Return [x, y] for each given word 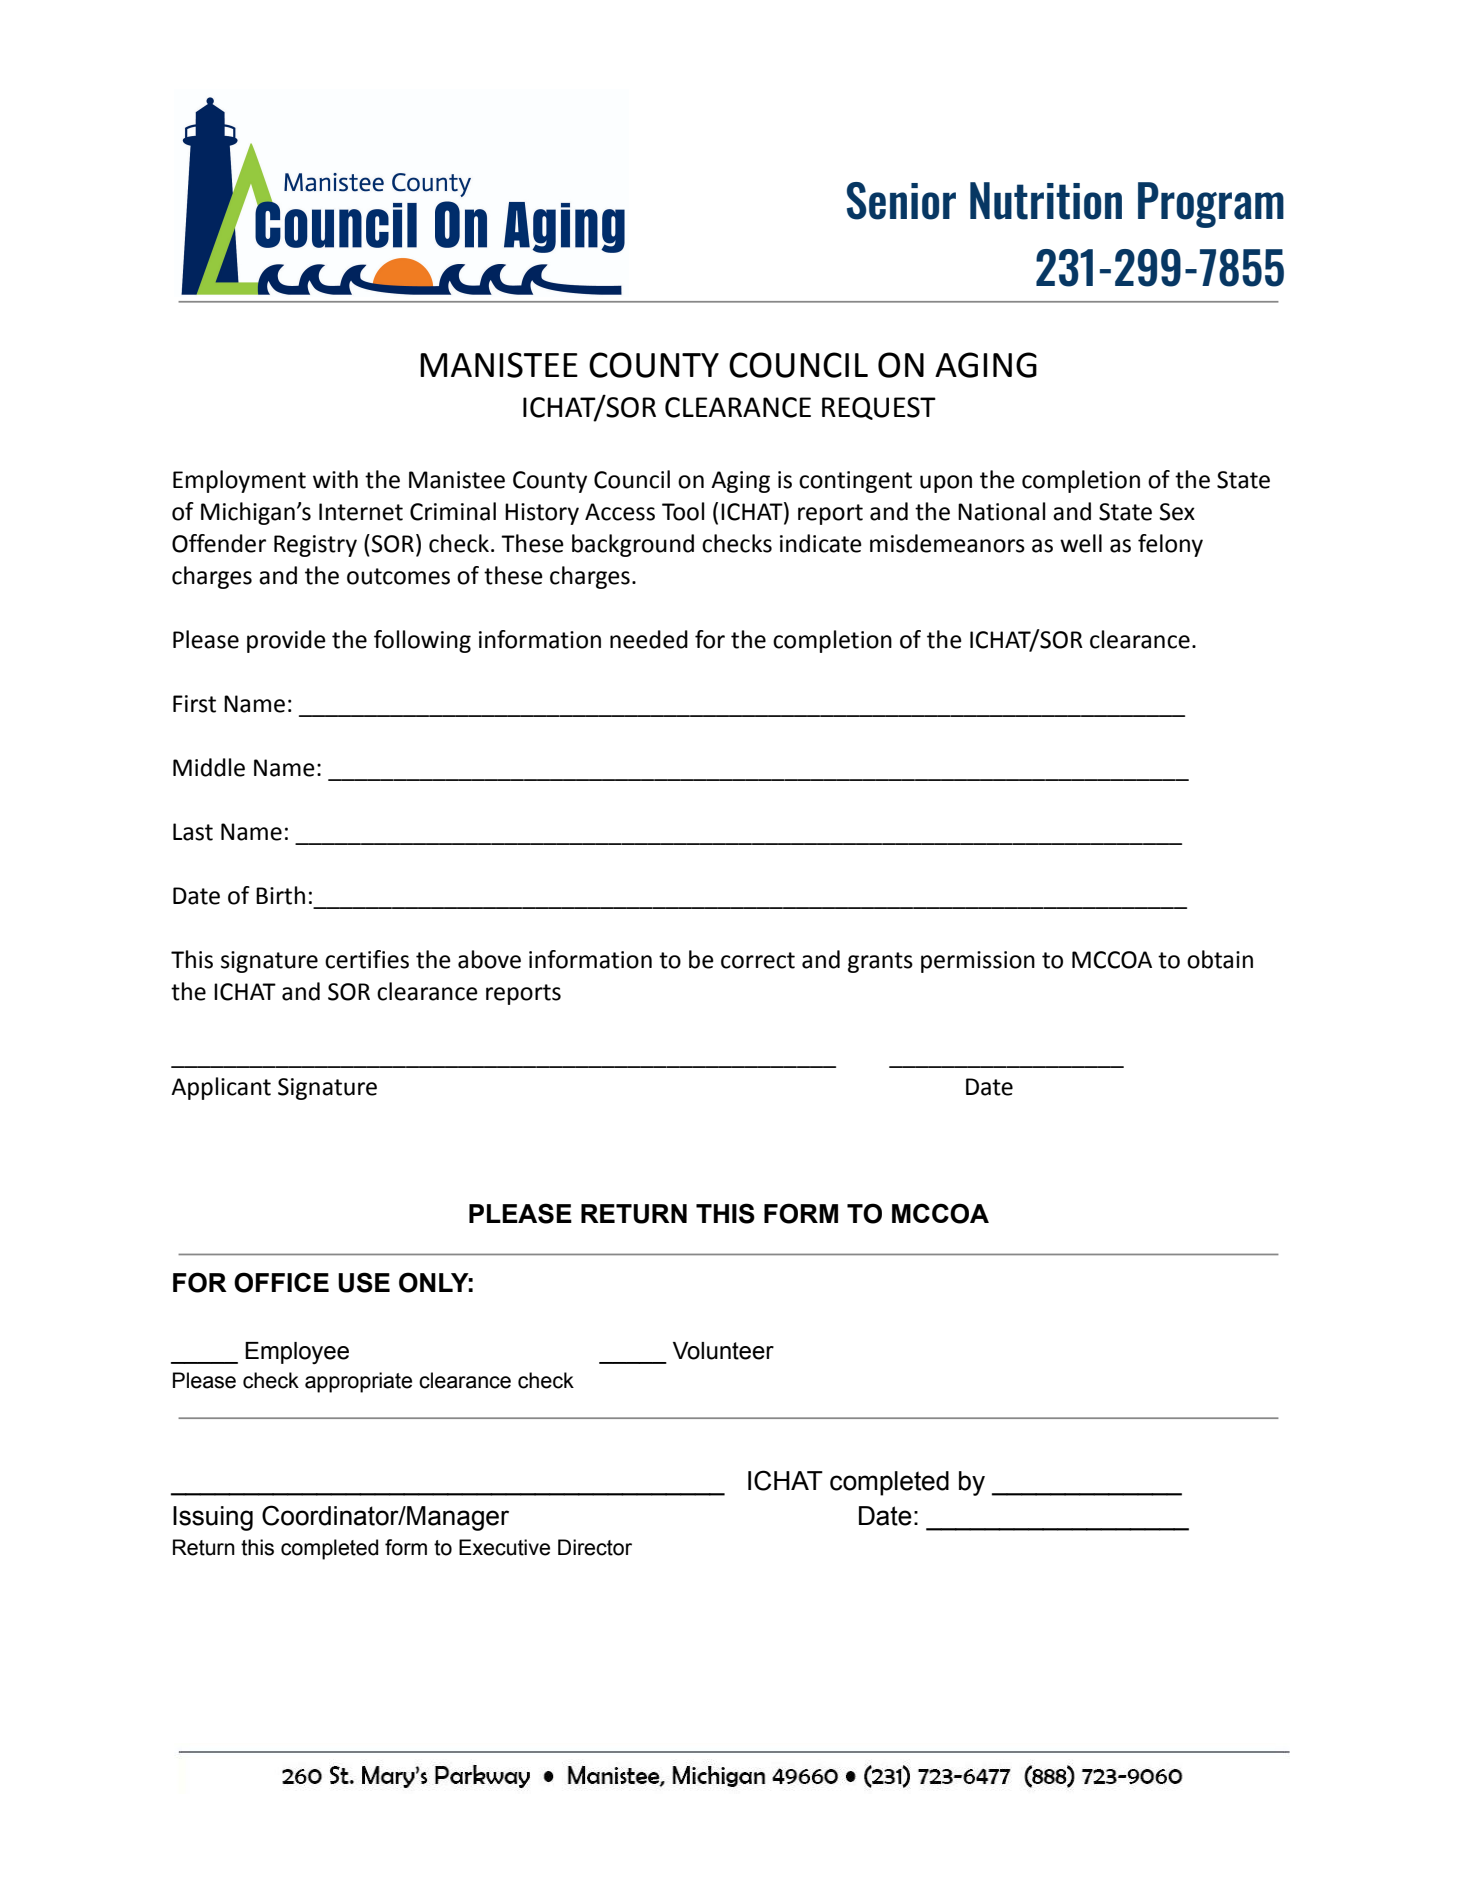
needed [649, 639]
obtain [1220, 959]
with [335, 479]
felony [1170, 545]
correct [758, 960]
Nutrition [1046, 201]
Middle [209, 767]
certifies [367, 959]
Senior [901, 201]
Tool [683, 511]
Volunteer [723, 1351]
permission [978, 962]
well [1081, 543]
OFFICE [281, 1282]
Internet [361, 512]
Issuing [213, 1518]
